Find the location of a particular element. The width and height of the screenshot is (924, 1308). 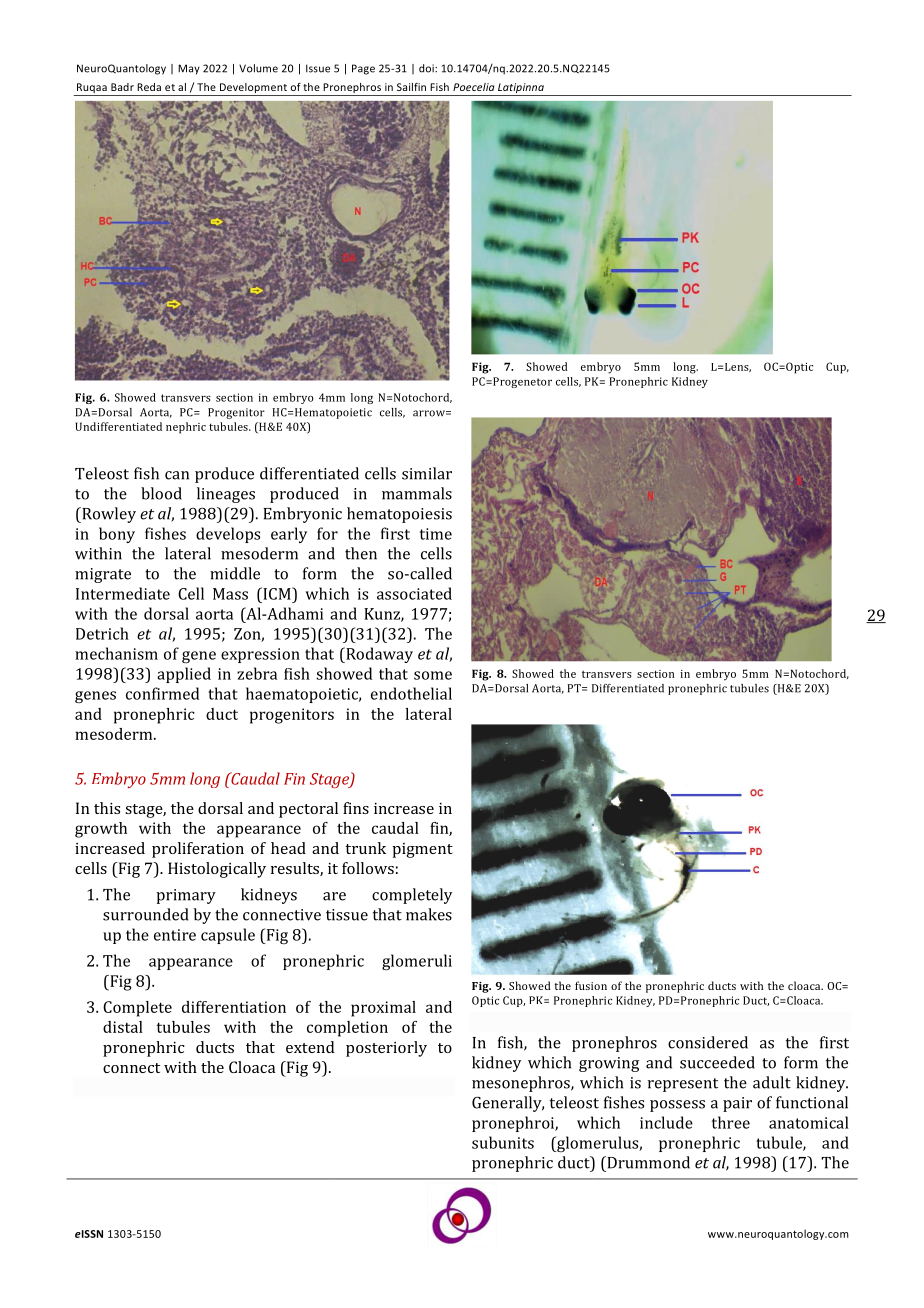

entire is located at coordinates (175, 935).
